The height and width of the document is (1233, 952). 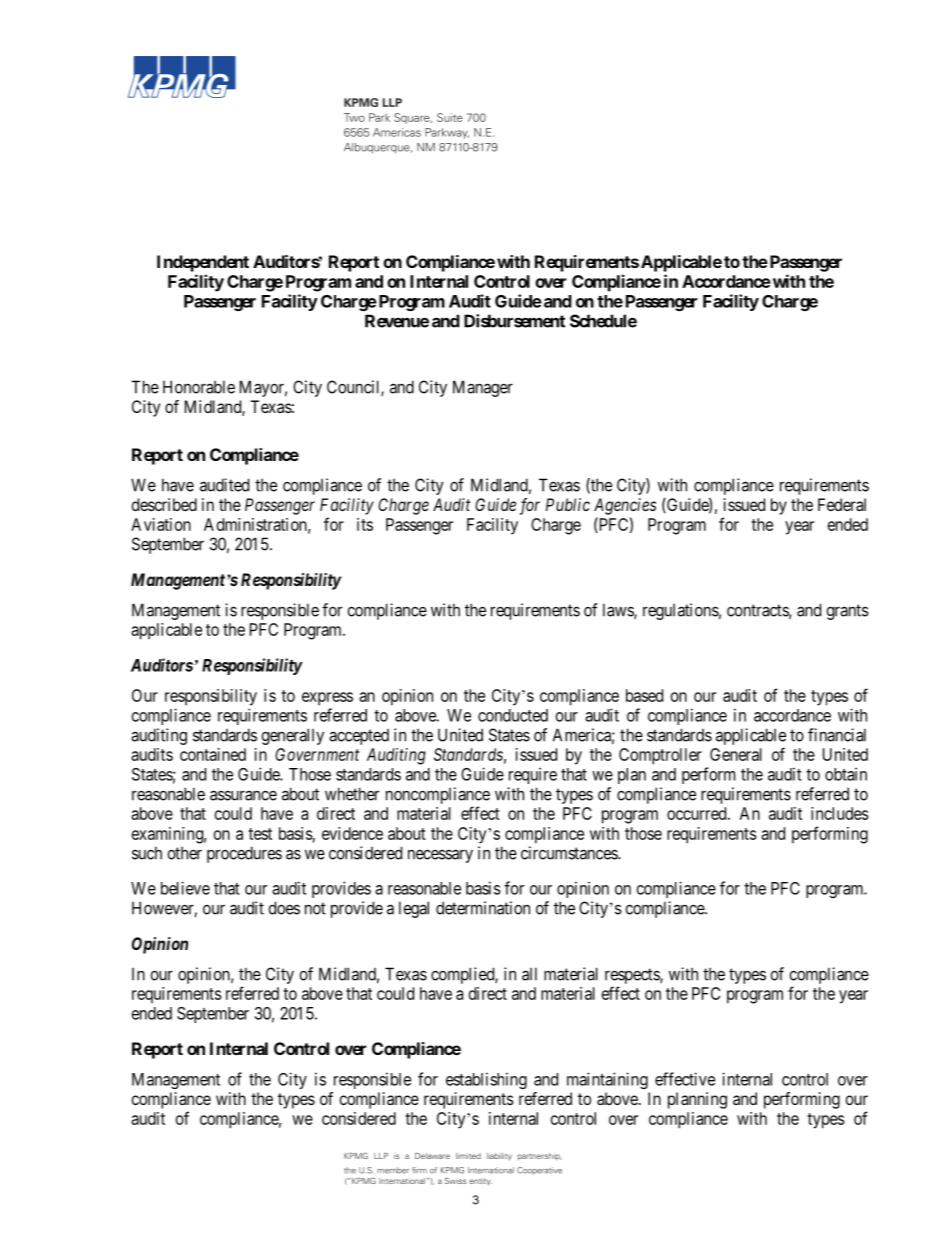 What do you see at coordinates (213, 754) in the document?
I see `contained` at bounding box center [213, 754].
